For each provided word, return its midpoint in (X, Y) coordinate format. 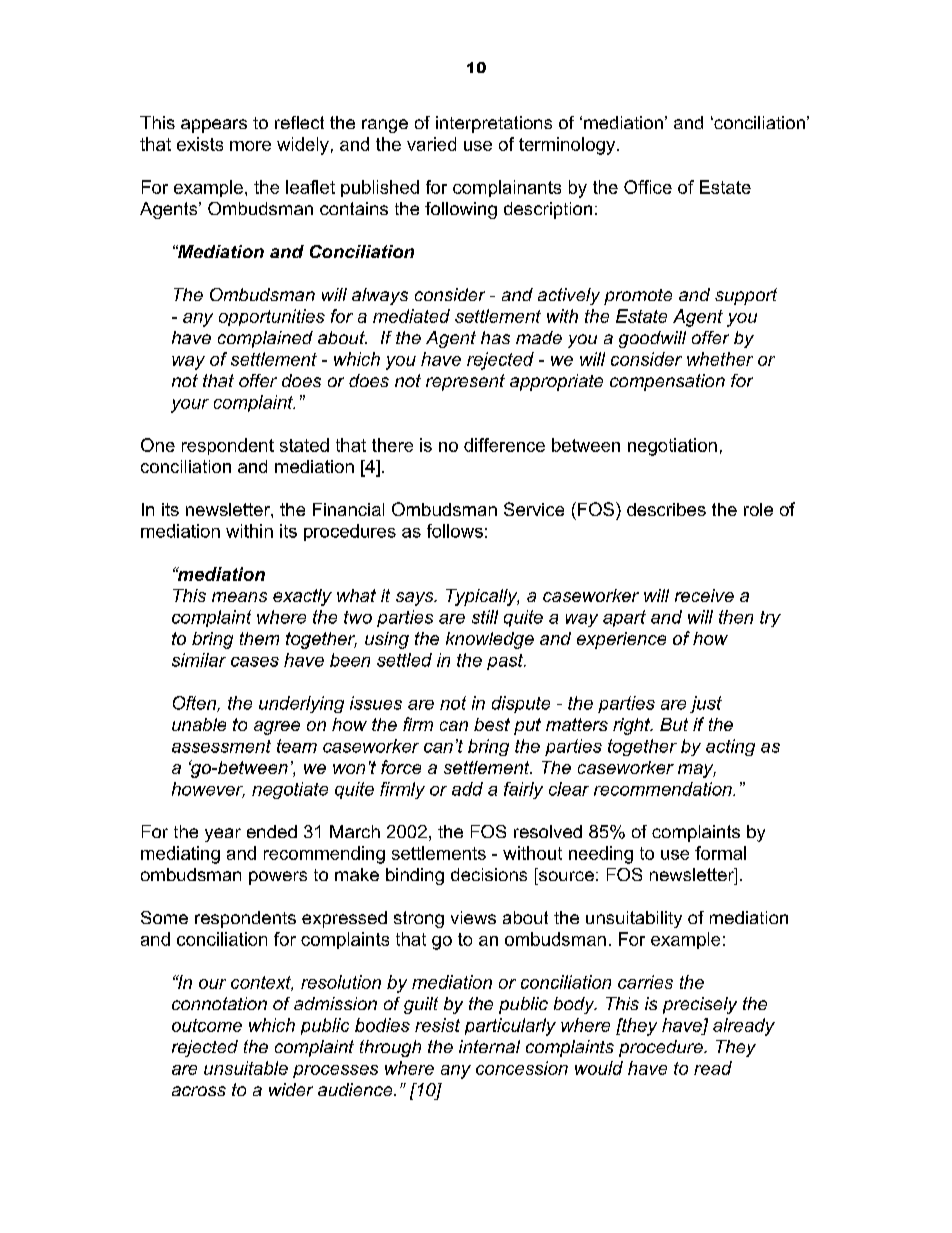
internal (489, 1046)
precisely (700, 1005)
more (250, 146)
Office (648, 187)
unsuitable (246, 1068)
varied (431, 144)
